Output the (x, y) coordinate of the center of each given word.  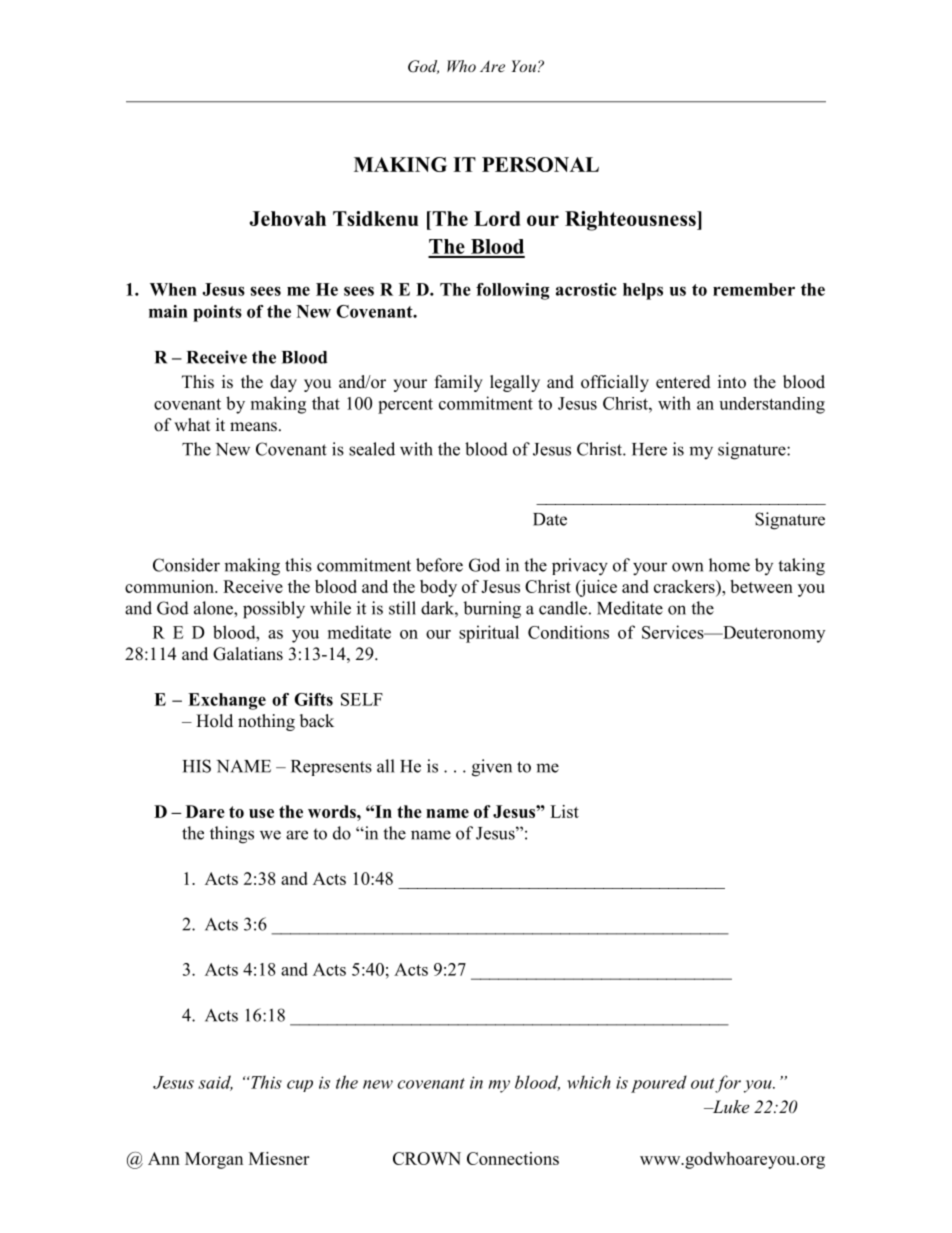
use (261, 813)
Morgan (214, 1160)
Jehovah (288, 218)
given (492, 768)
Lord (497, 218)
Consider (186, 565)
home (729, 565)
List (564, 811)
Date (550, 519)
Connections (513, 1158)
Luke (729, 1106)
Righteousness (631, 221)
